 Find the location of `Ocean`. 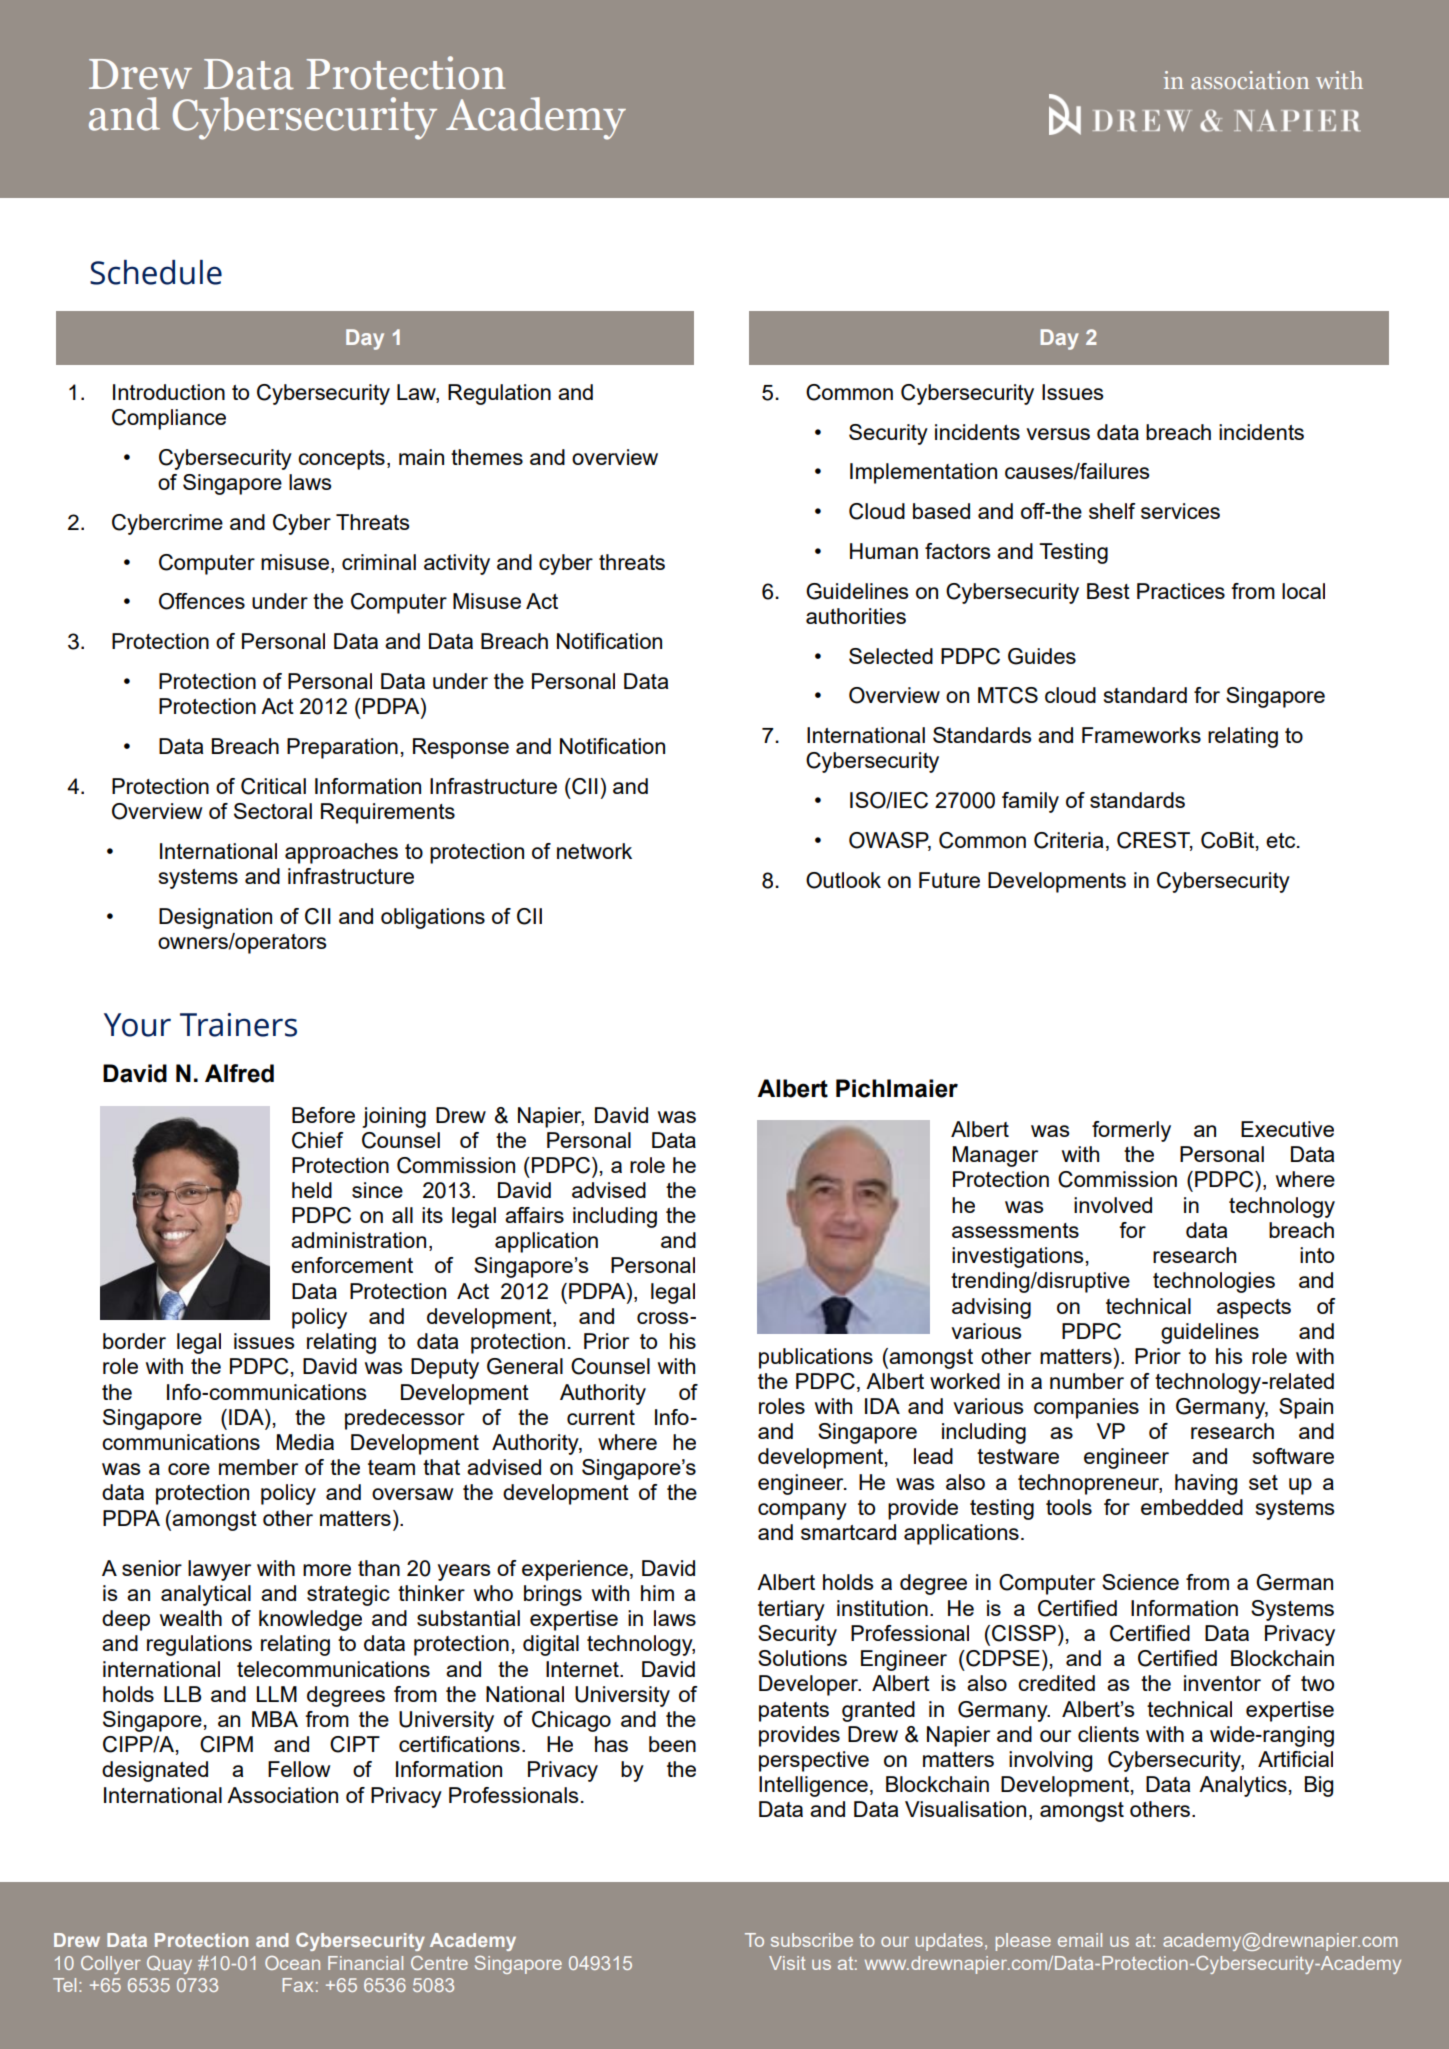

Ocean is located at coordinates (292, 1963).
